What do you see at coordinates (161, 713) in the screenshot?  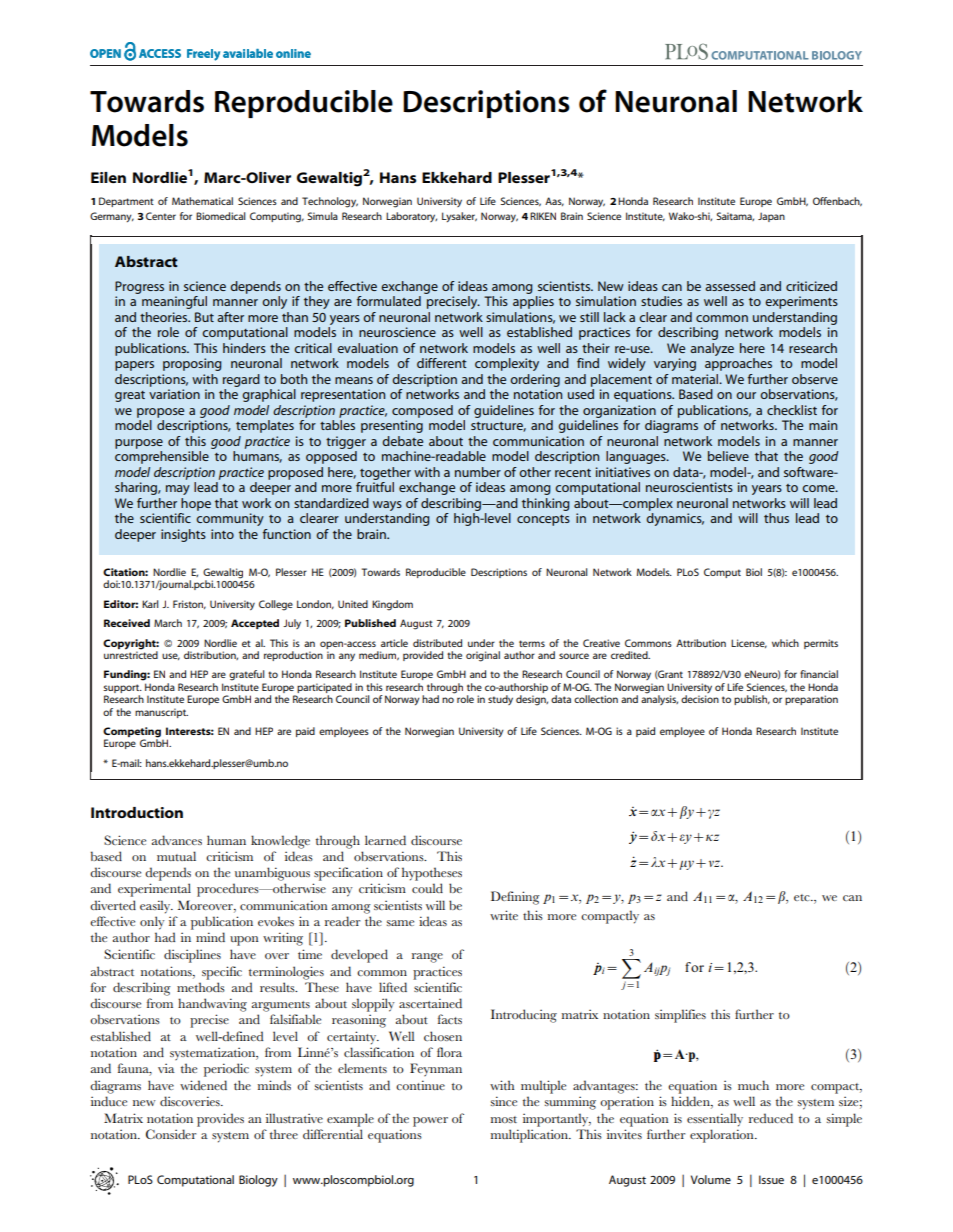 I see `manuscript` at bounding box center [161, 713].
